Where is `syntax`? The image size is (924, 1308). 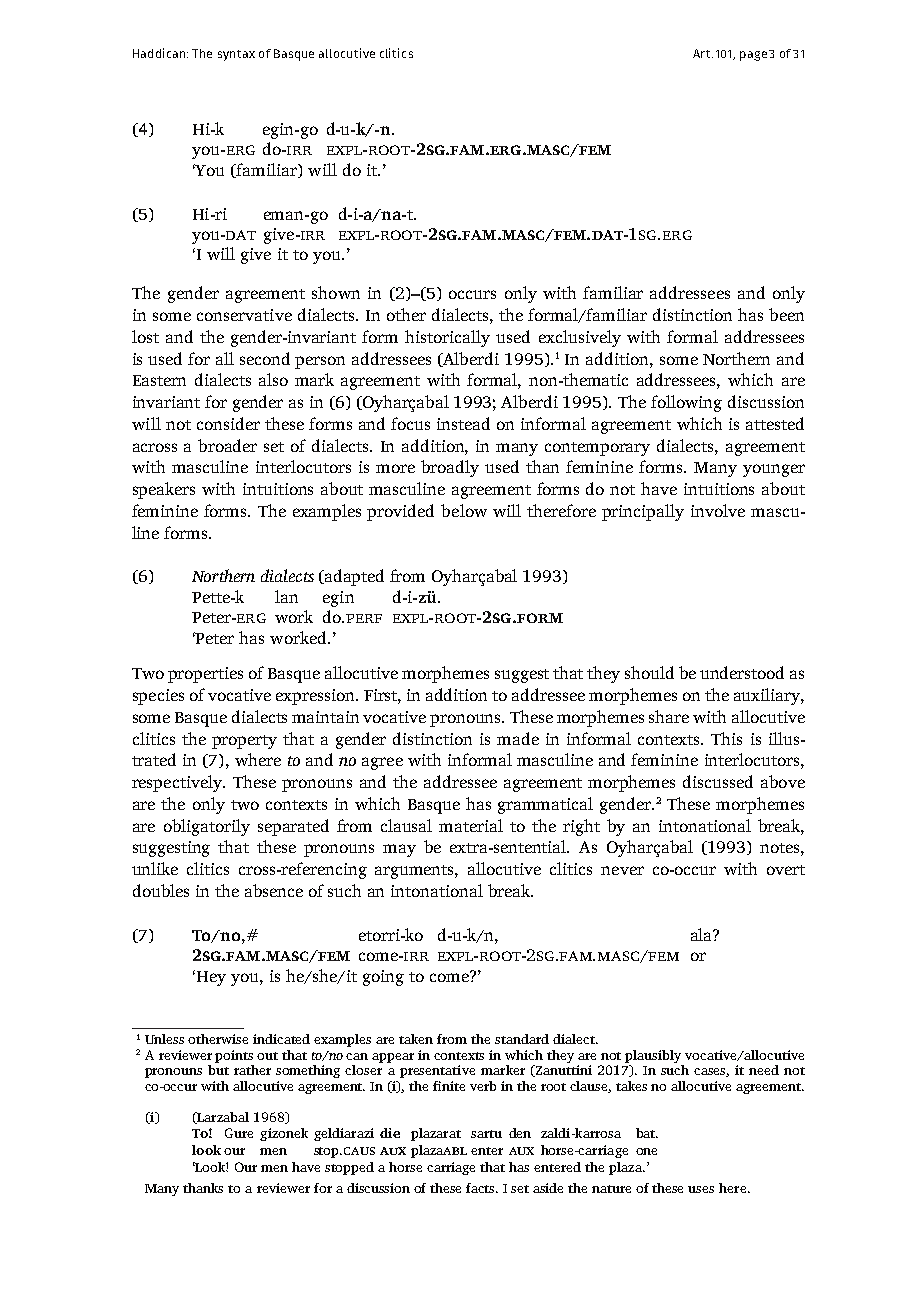 syntax is located at coordinates (236, 55).
